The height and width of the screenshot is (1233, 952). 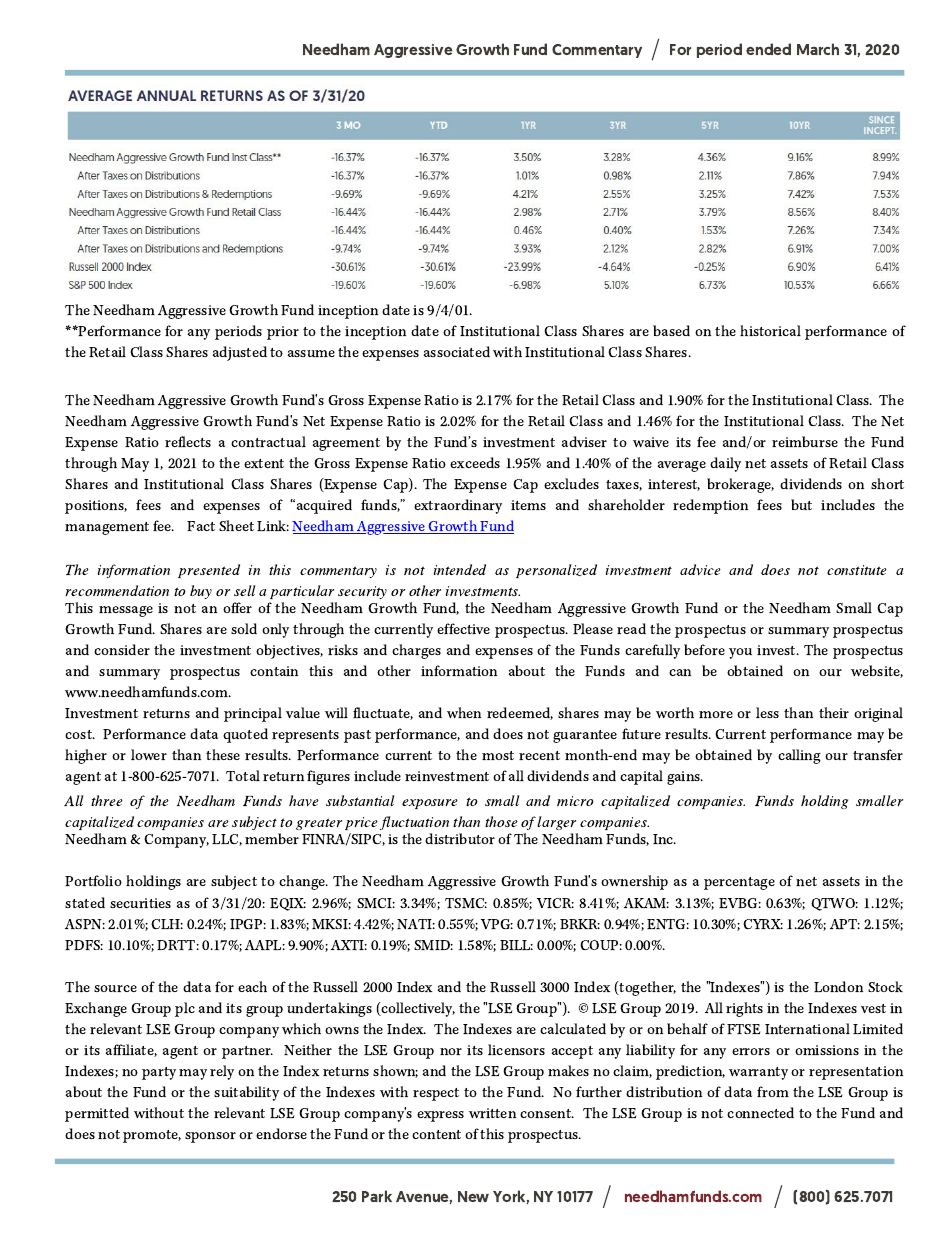 What do you see at coordinates (473, 1196) in the screenshot?
I see `New` at bounding box center [473, 1196].
